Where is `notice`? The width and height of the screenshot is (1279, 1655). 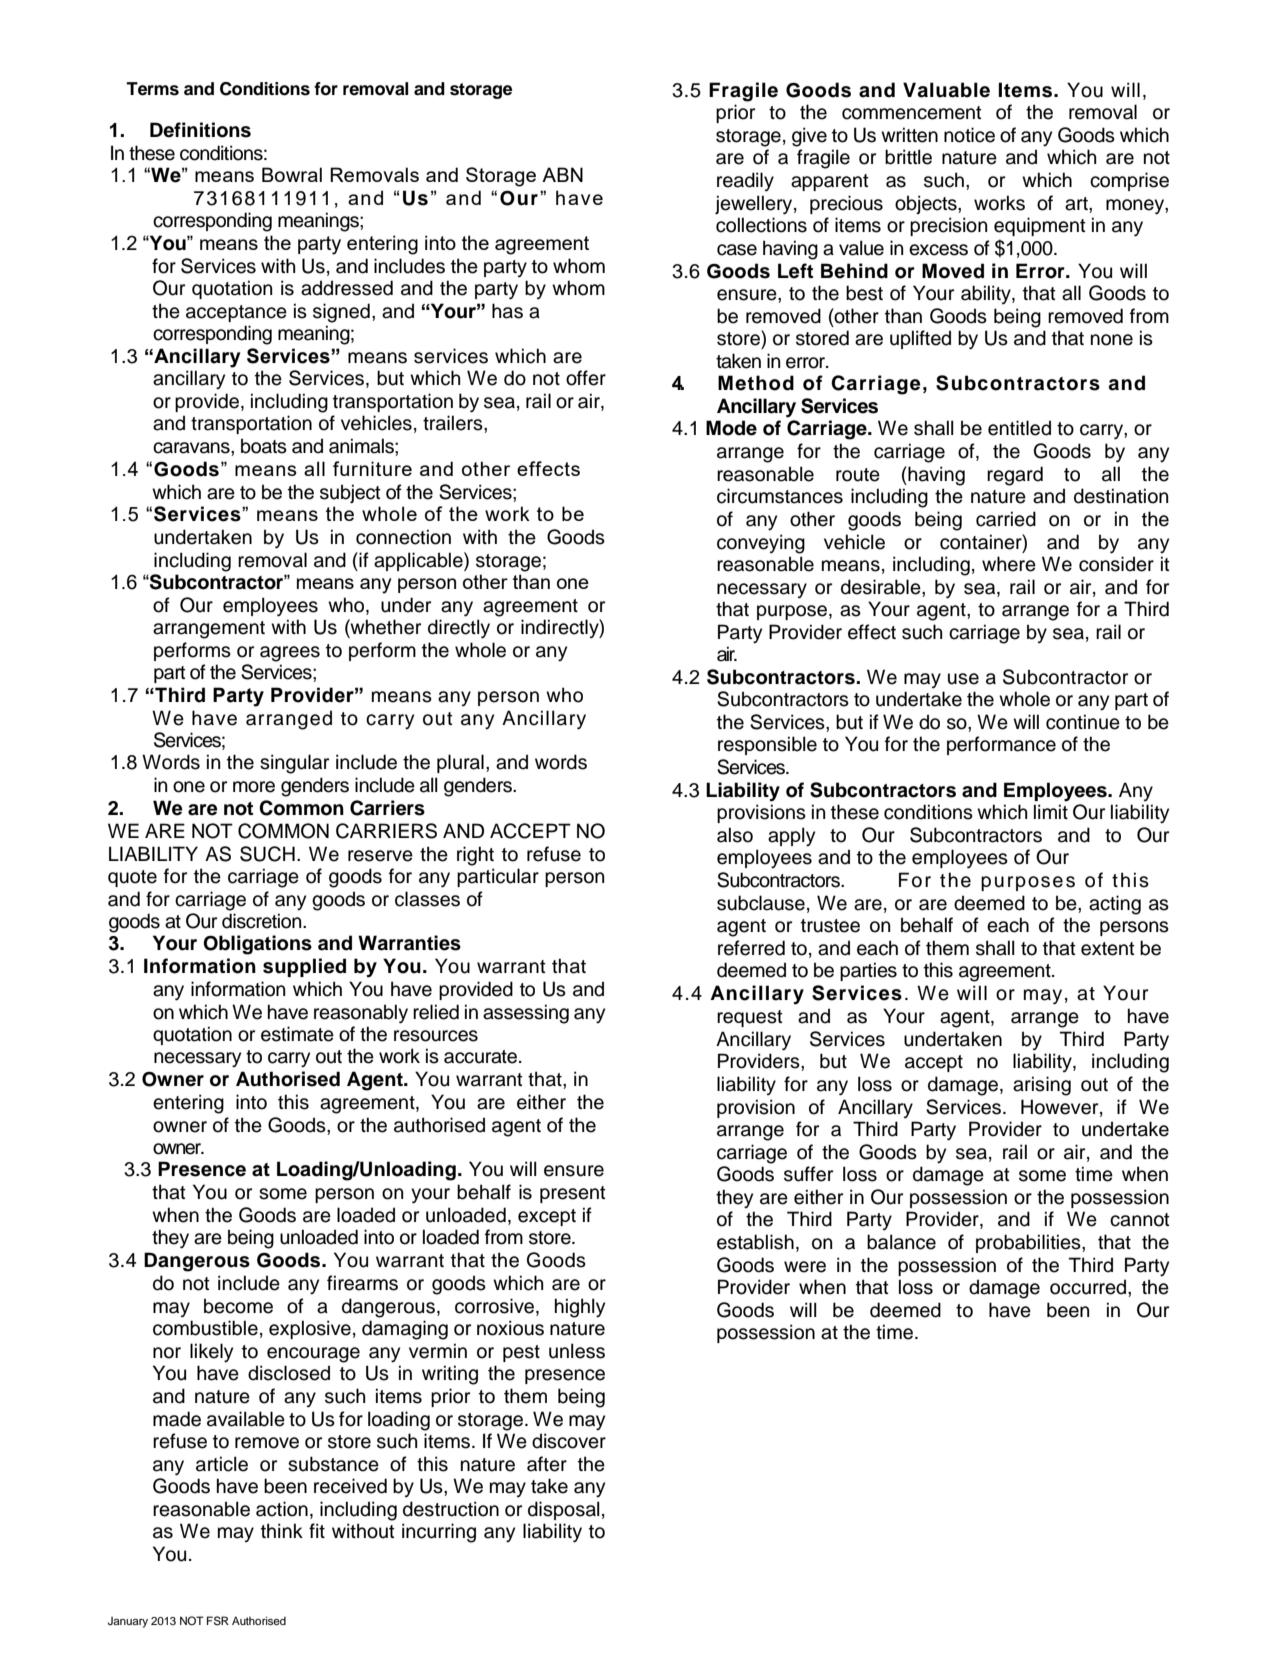 notice is located at coordinates (969, 135).
